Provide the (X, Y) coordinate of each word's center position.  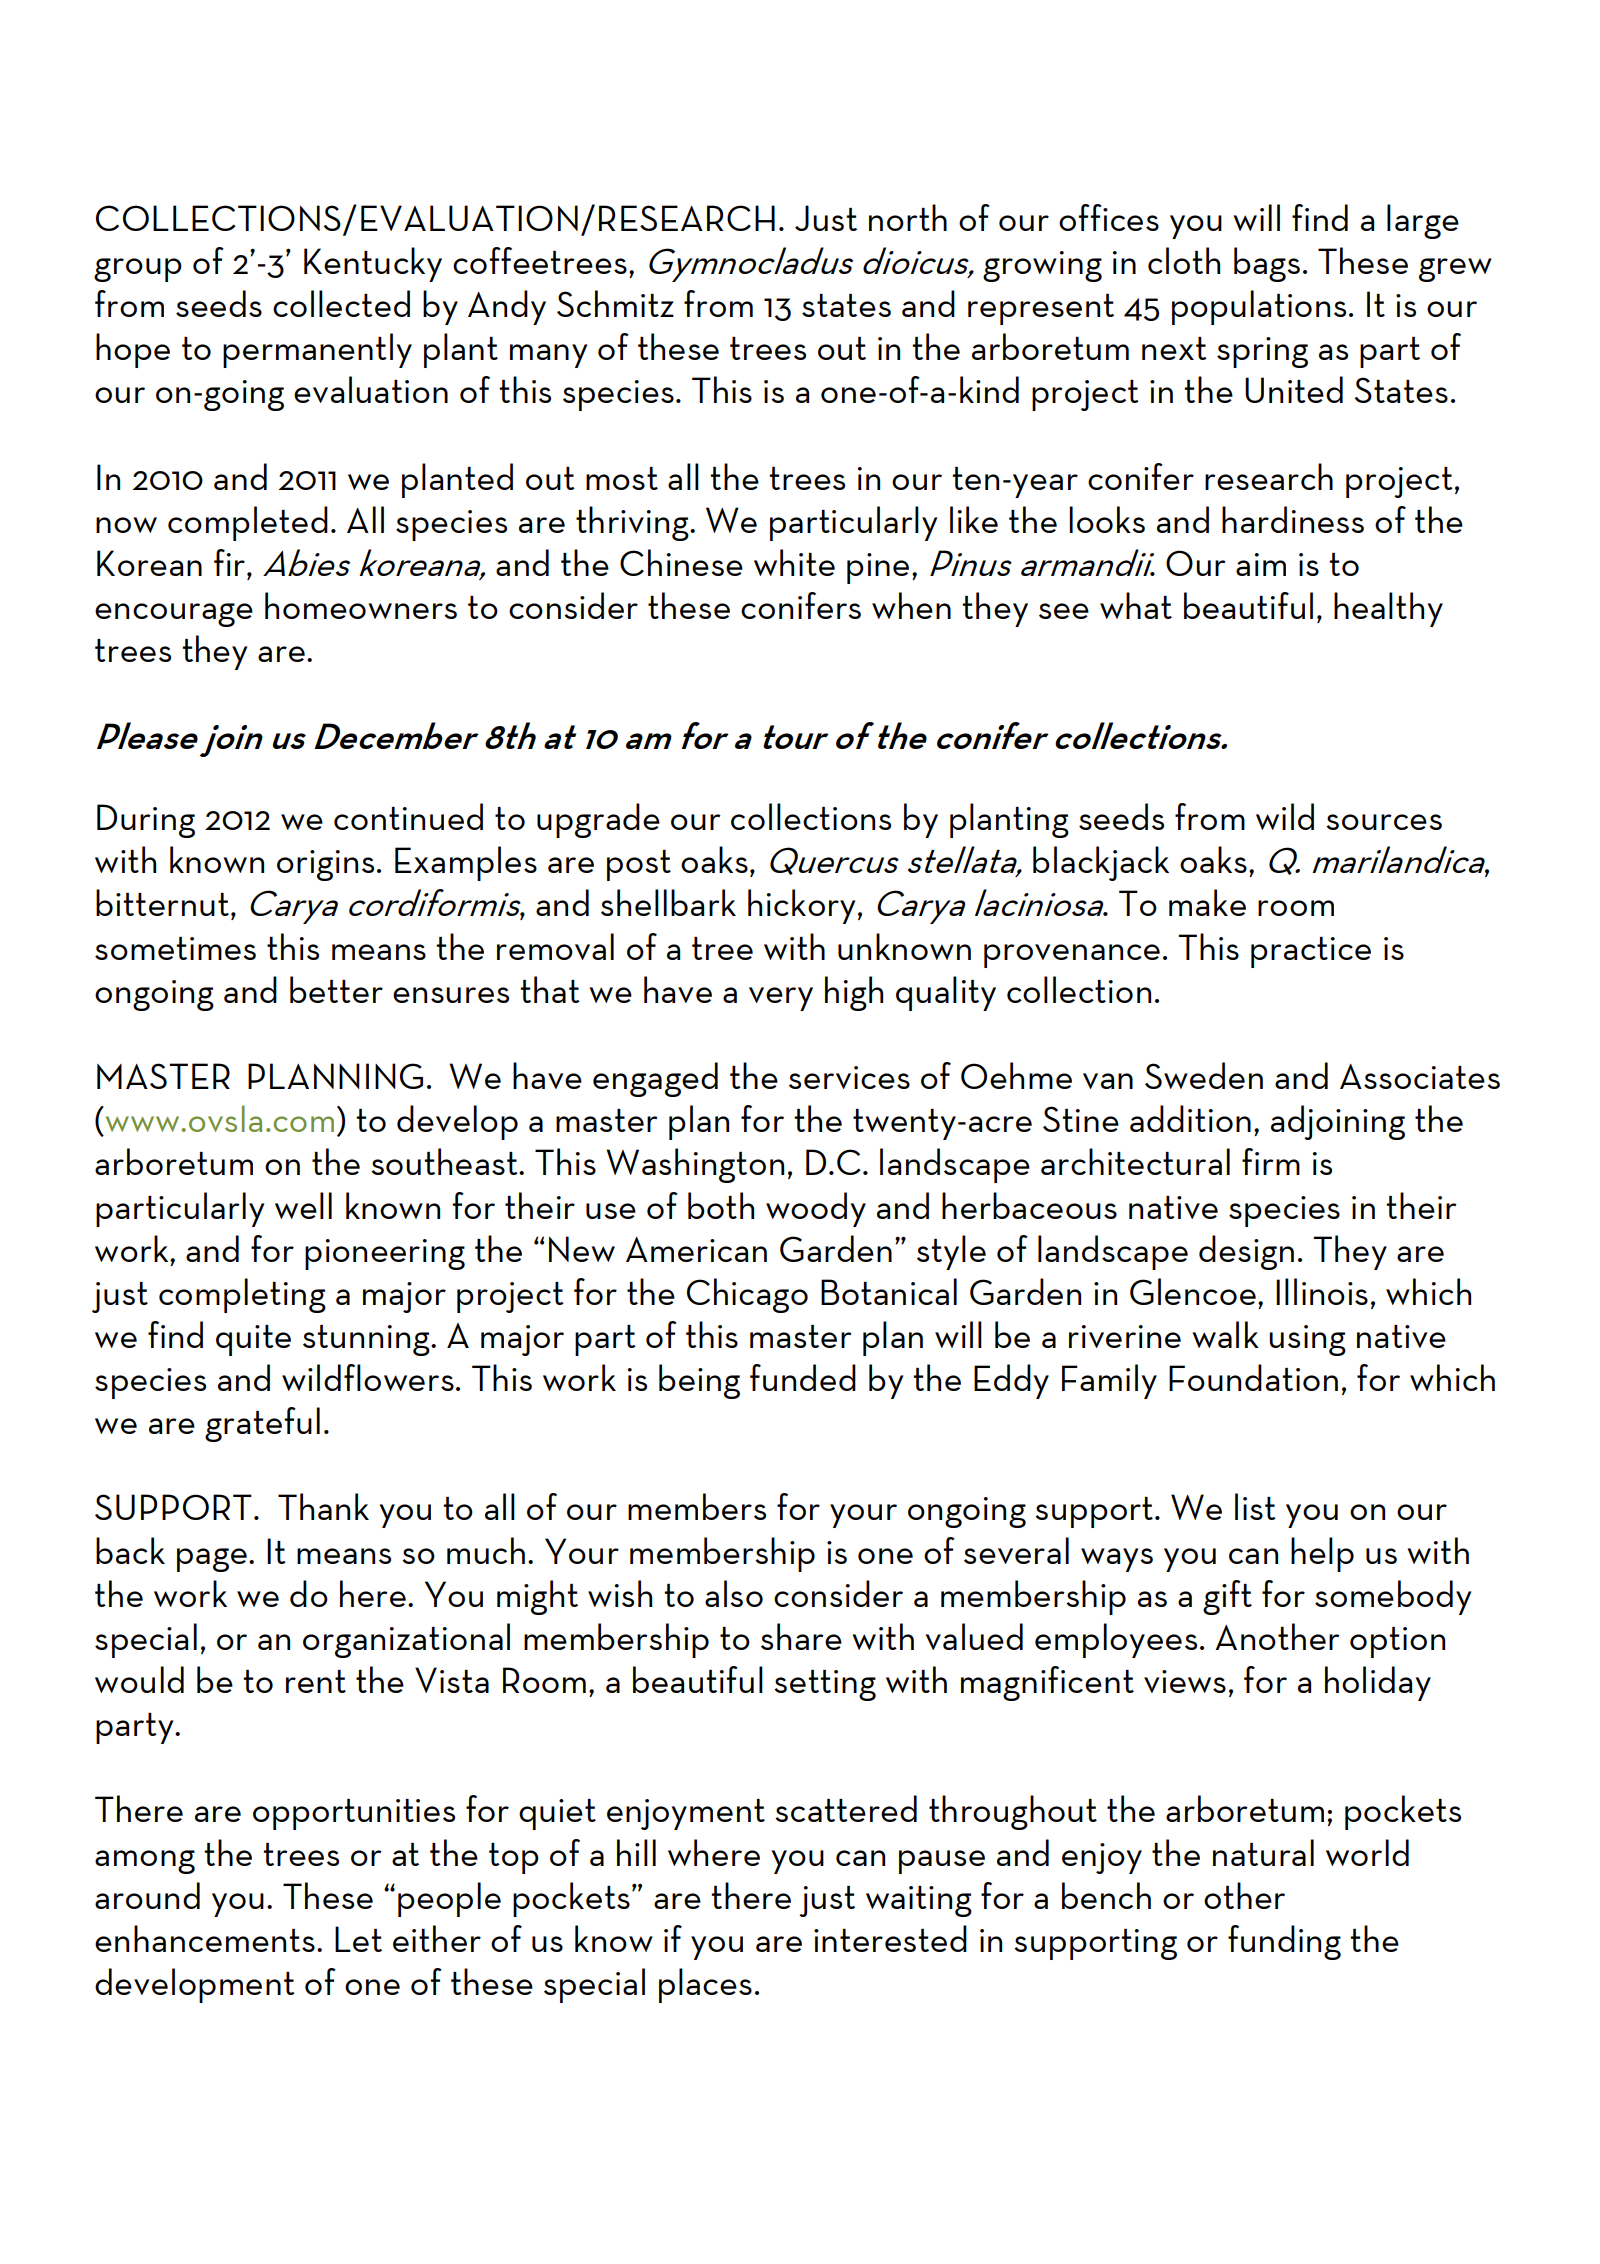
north (908, 217)
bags (1267, 264)
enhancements (205, 1938)
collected (341, 303)
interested (890, 1938)
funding (1284, 1942)
